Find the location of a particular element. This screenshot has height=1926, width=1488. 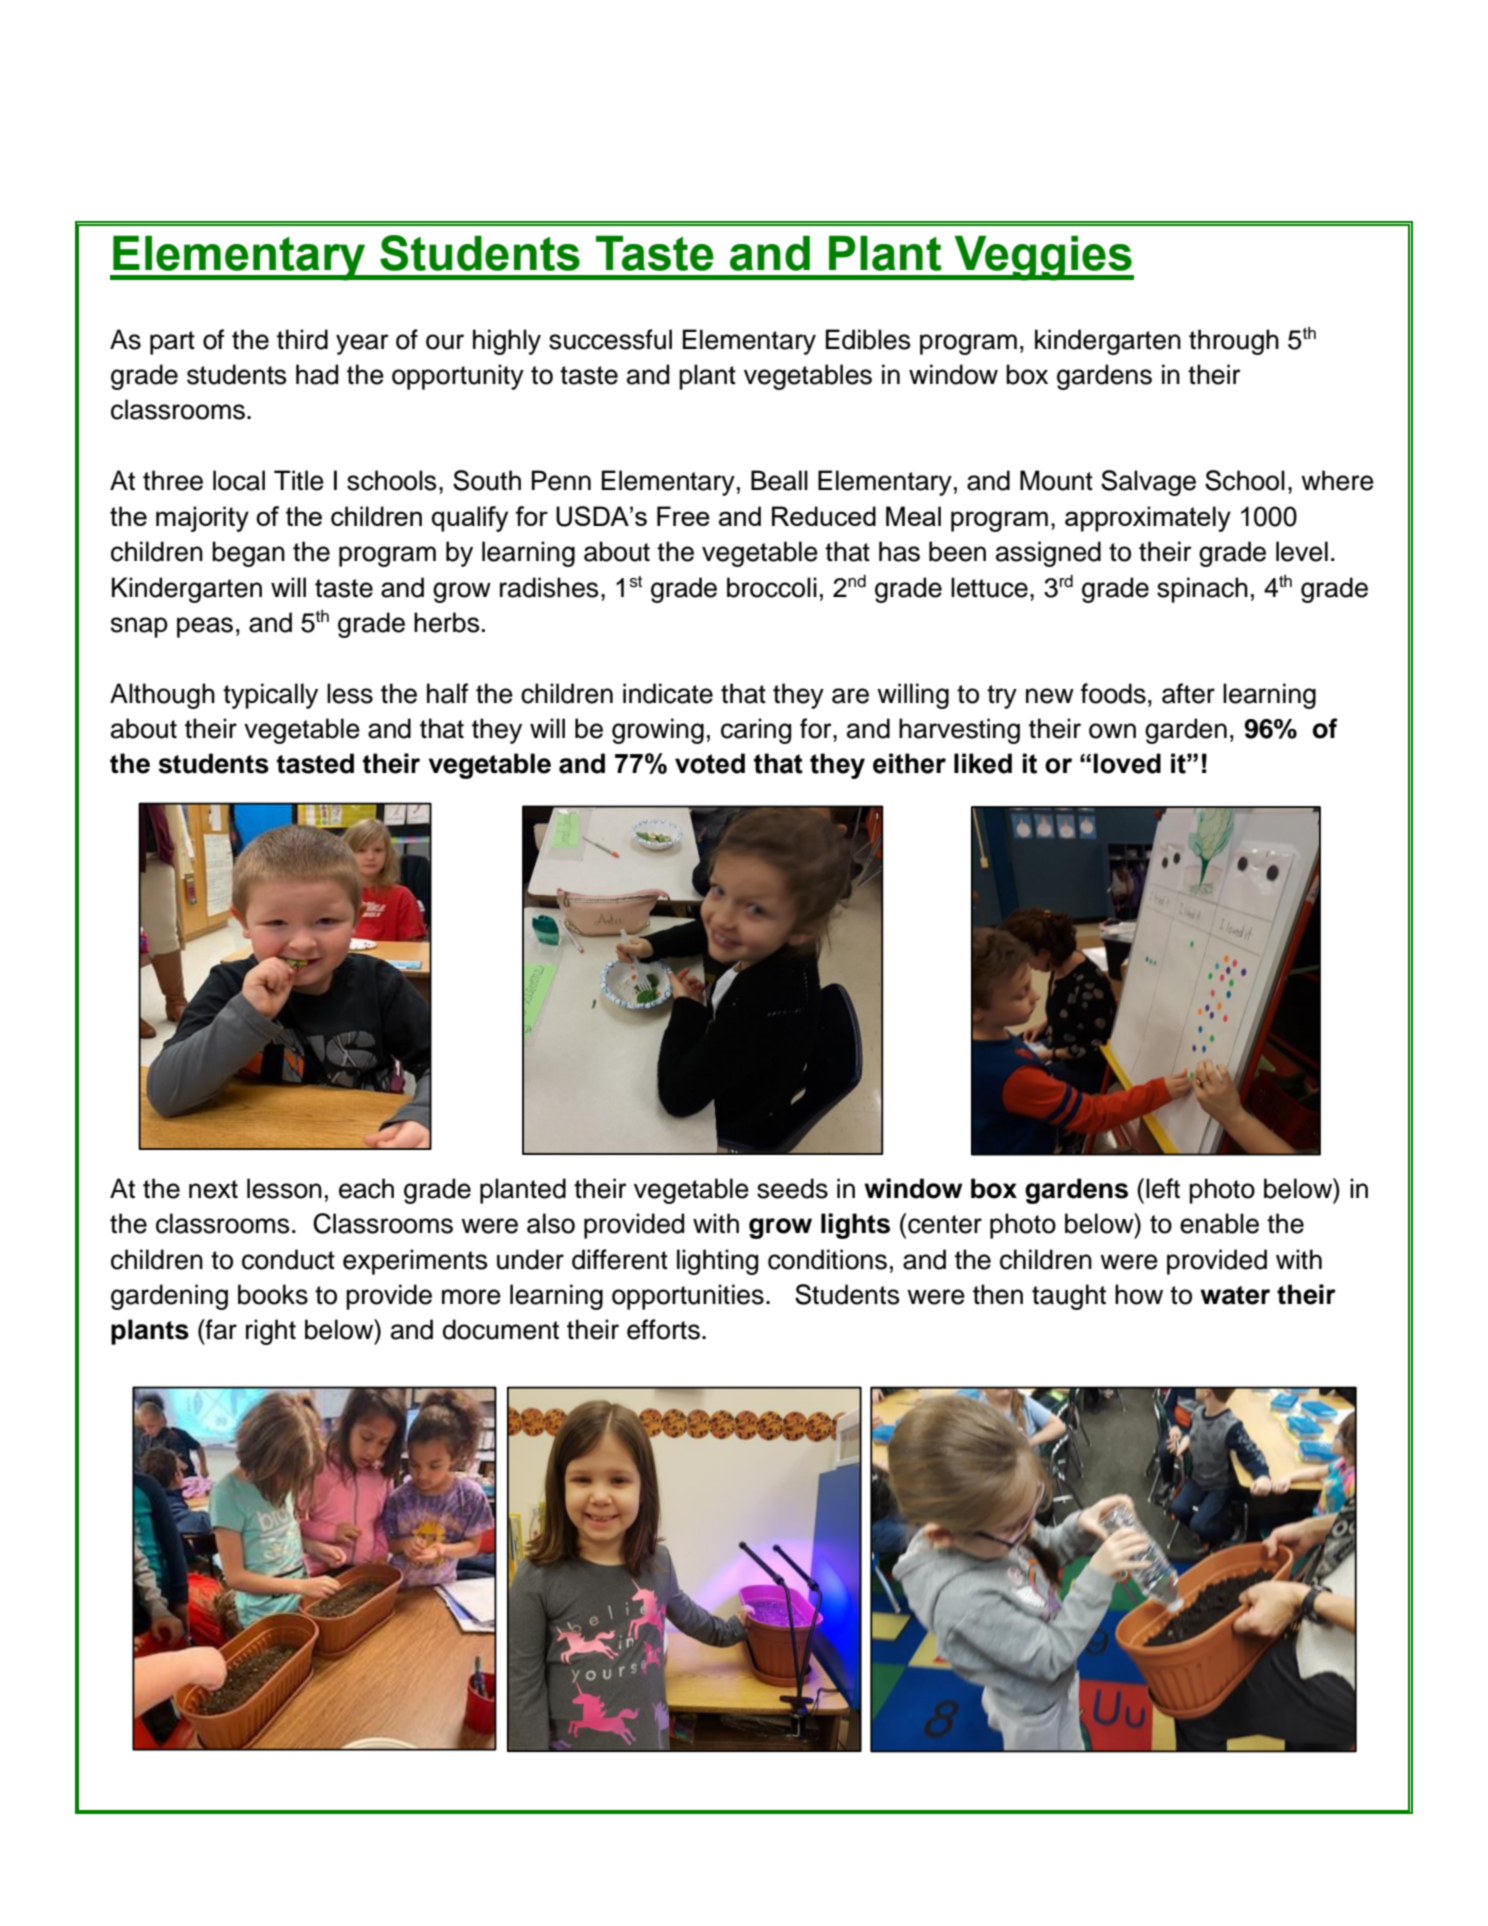

opportunities is located at coordinates (688, 1297).
